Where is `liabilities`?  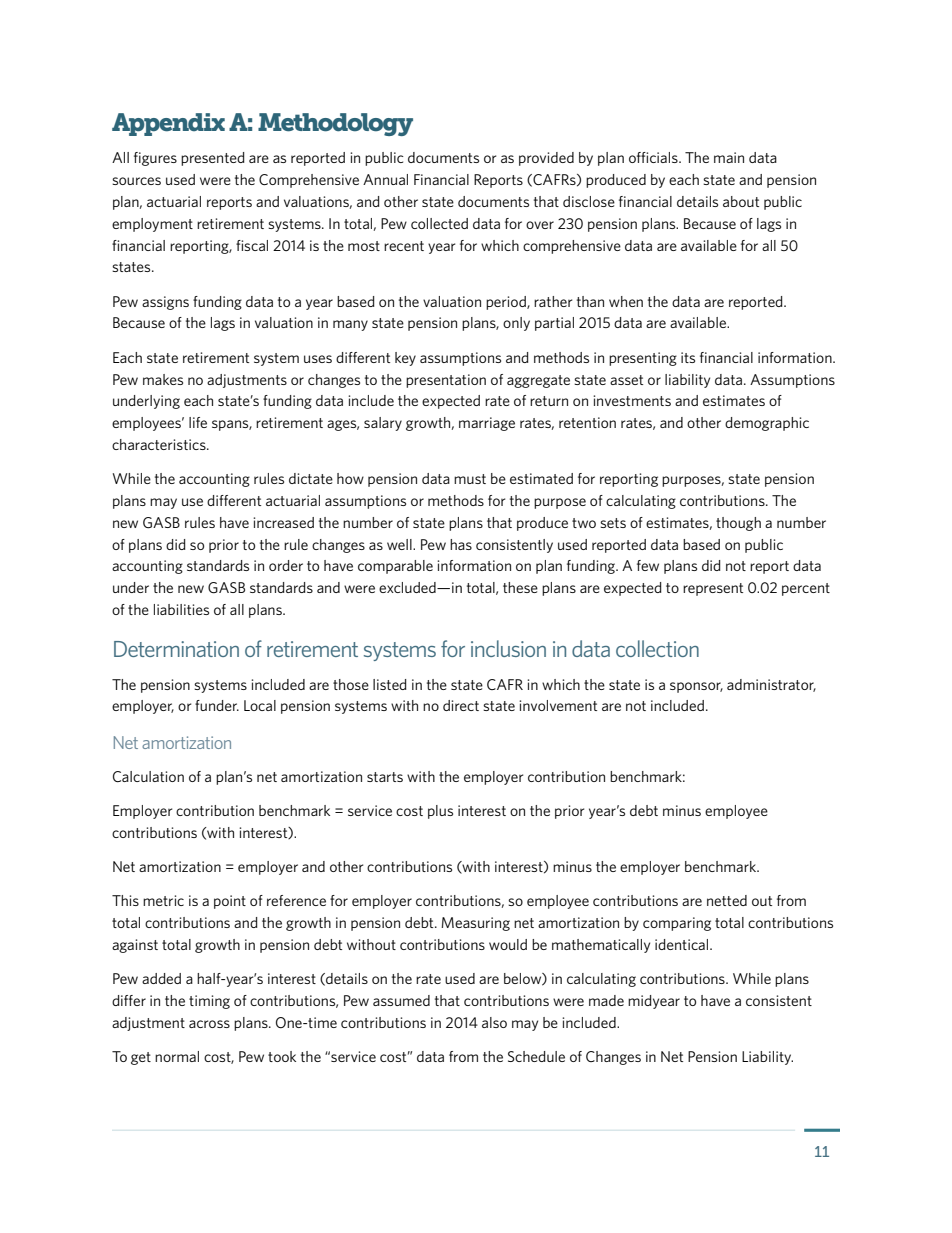
liabilities is located at coordinates (181, 609).
